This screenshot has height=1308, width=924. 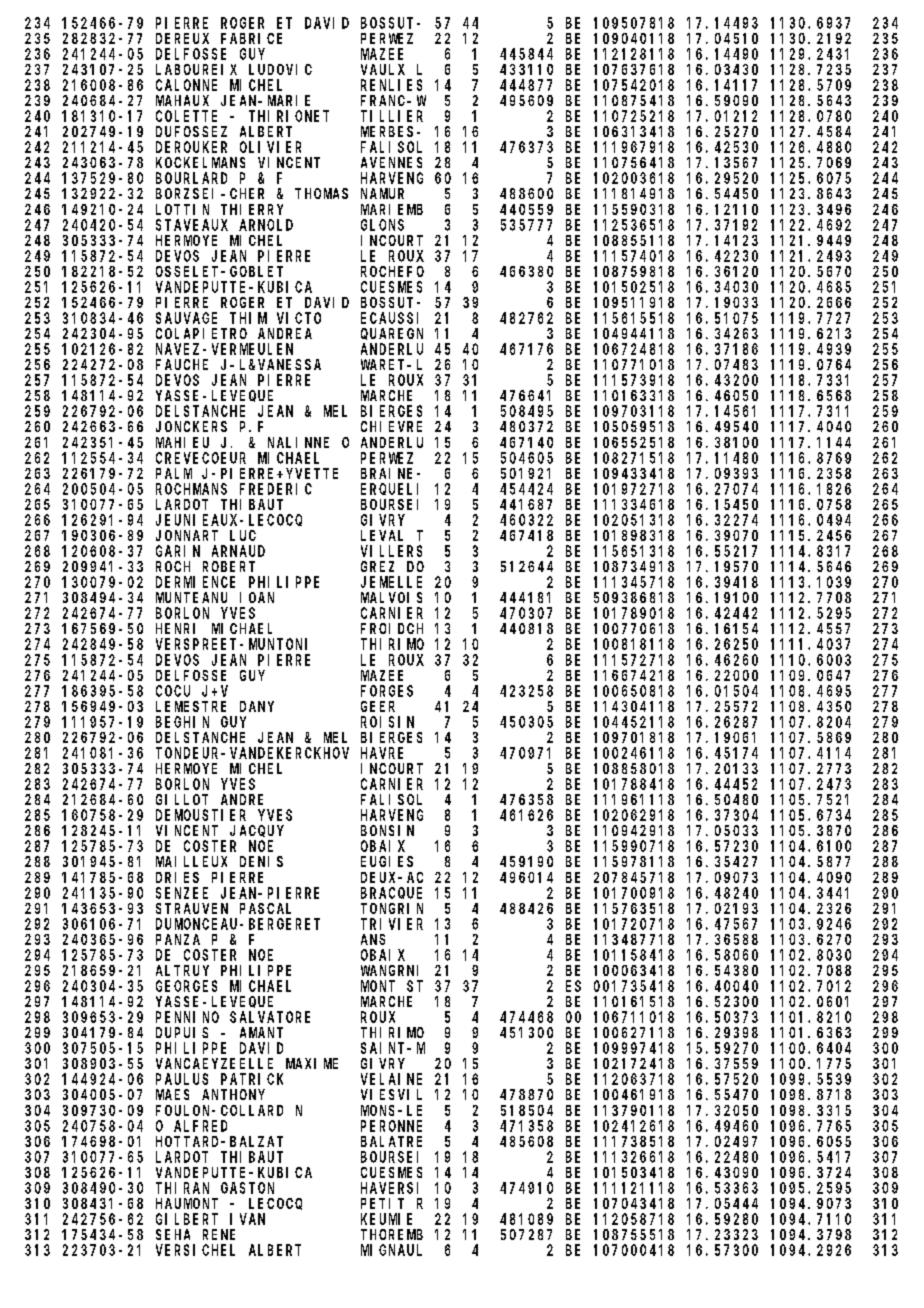 What do you see at coordinates (177, 877) in the screenshot?
I see `DRIES` at bounding box center [177, 877].
